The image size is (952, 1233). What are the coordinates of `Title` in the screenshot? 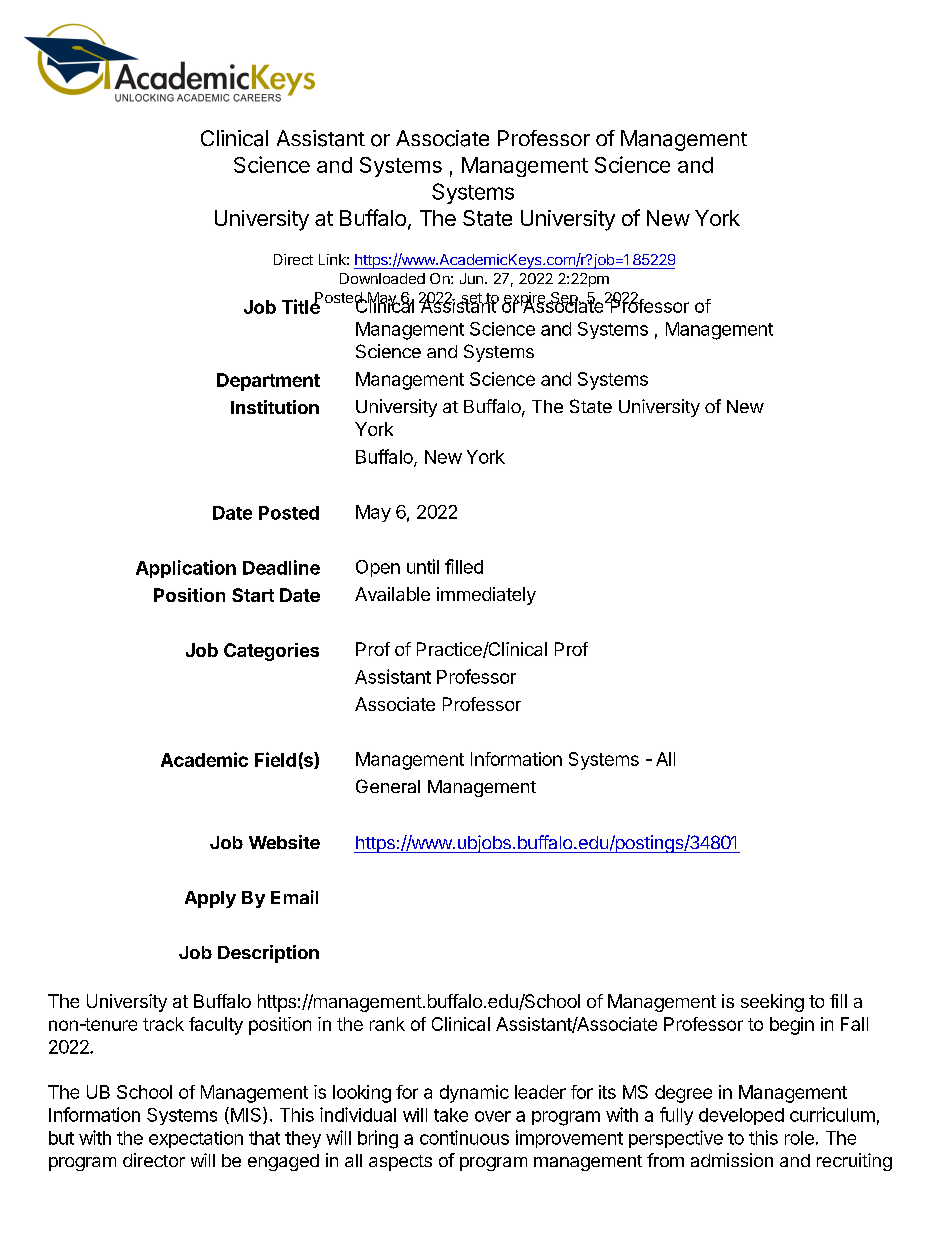 It's located at (301, 306).
